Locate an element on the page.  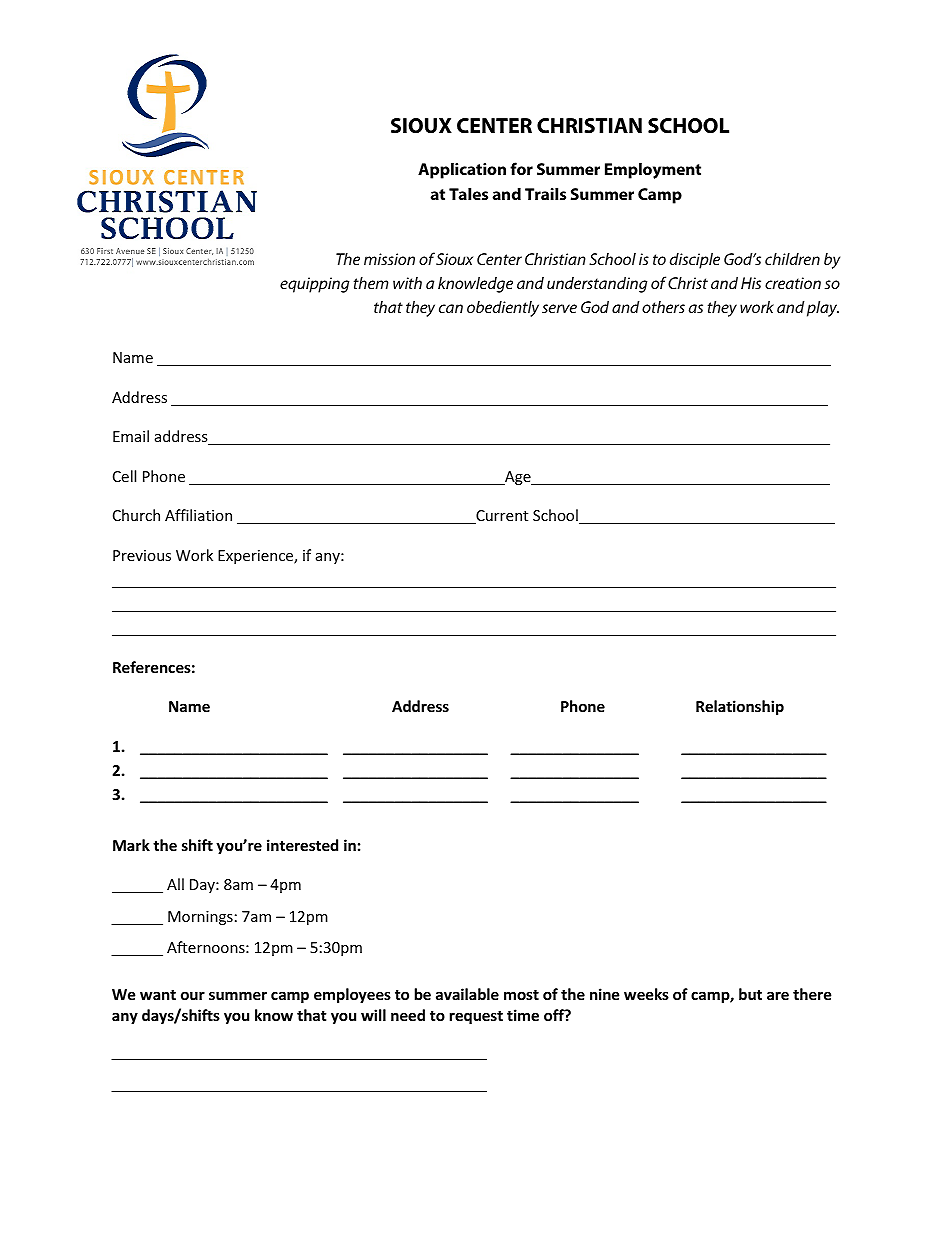
Affiliation is located at coordinates (198, 515).
